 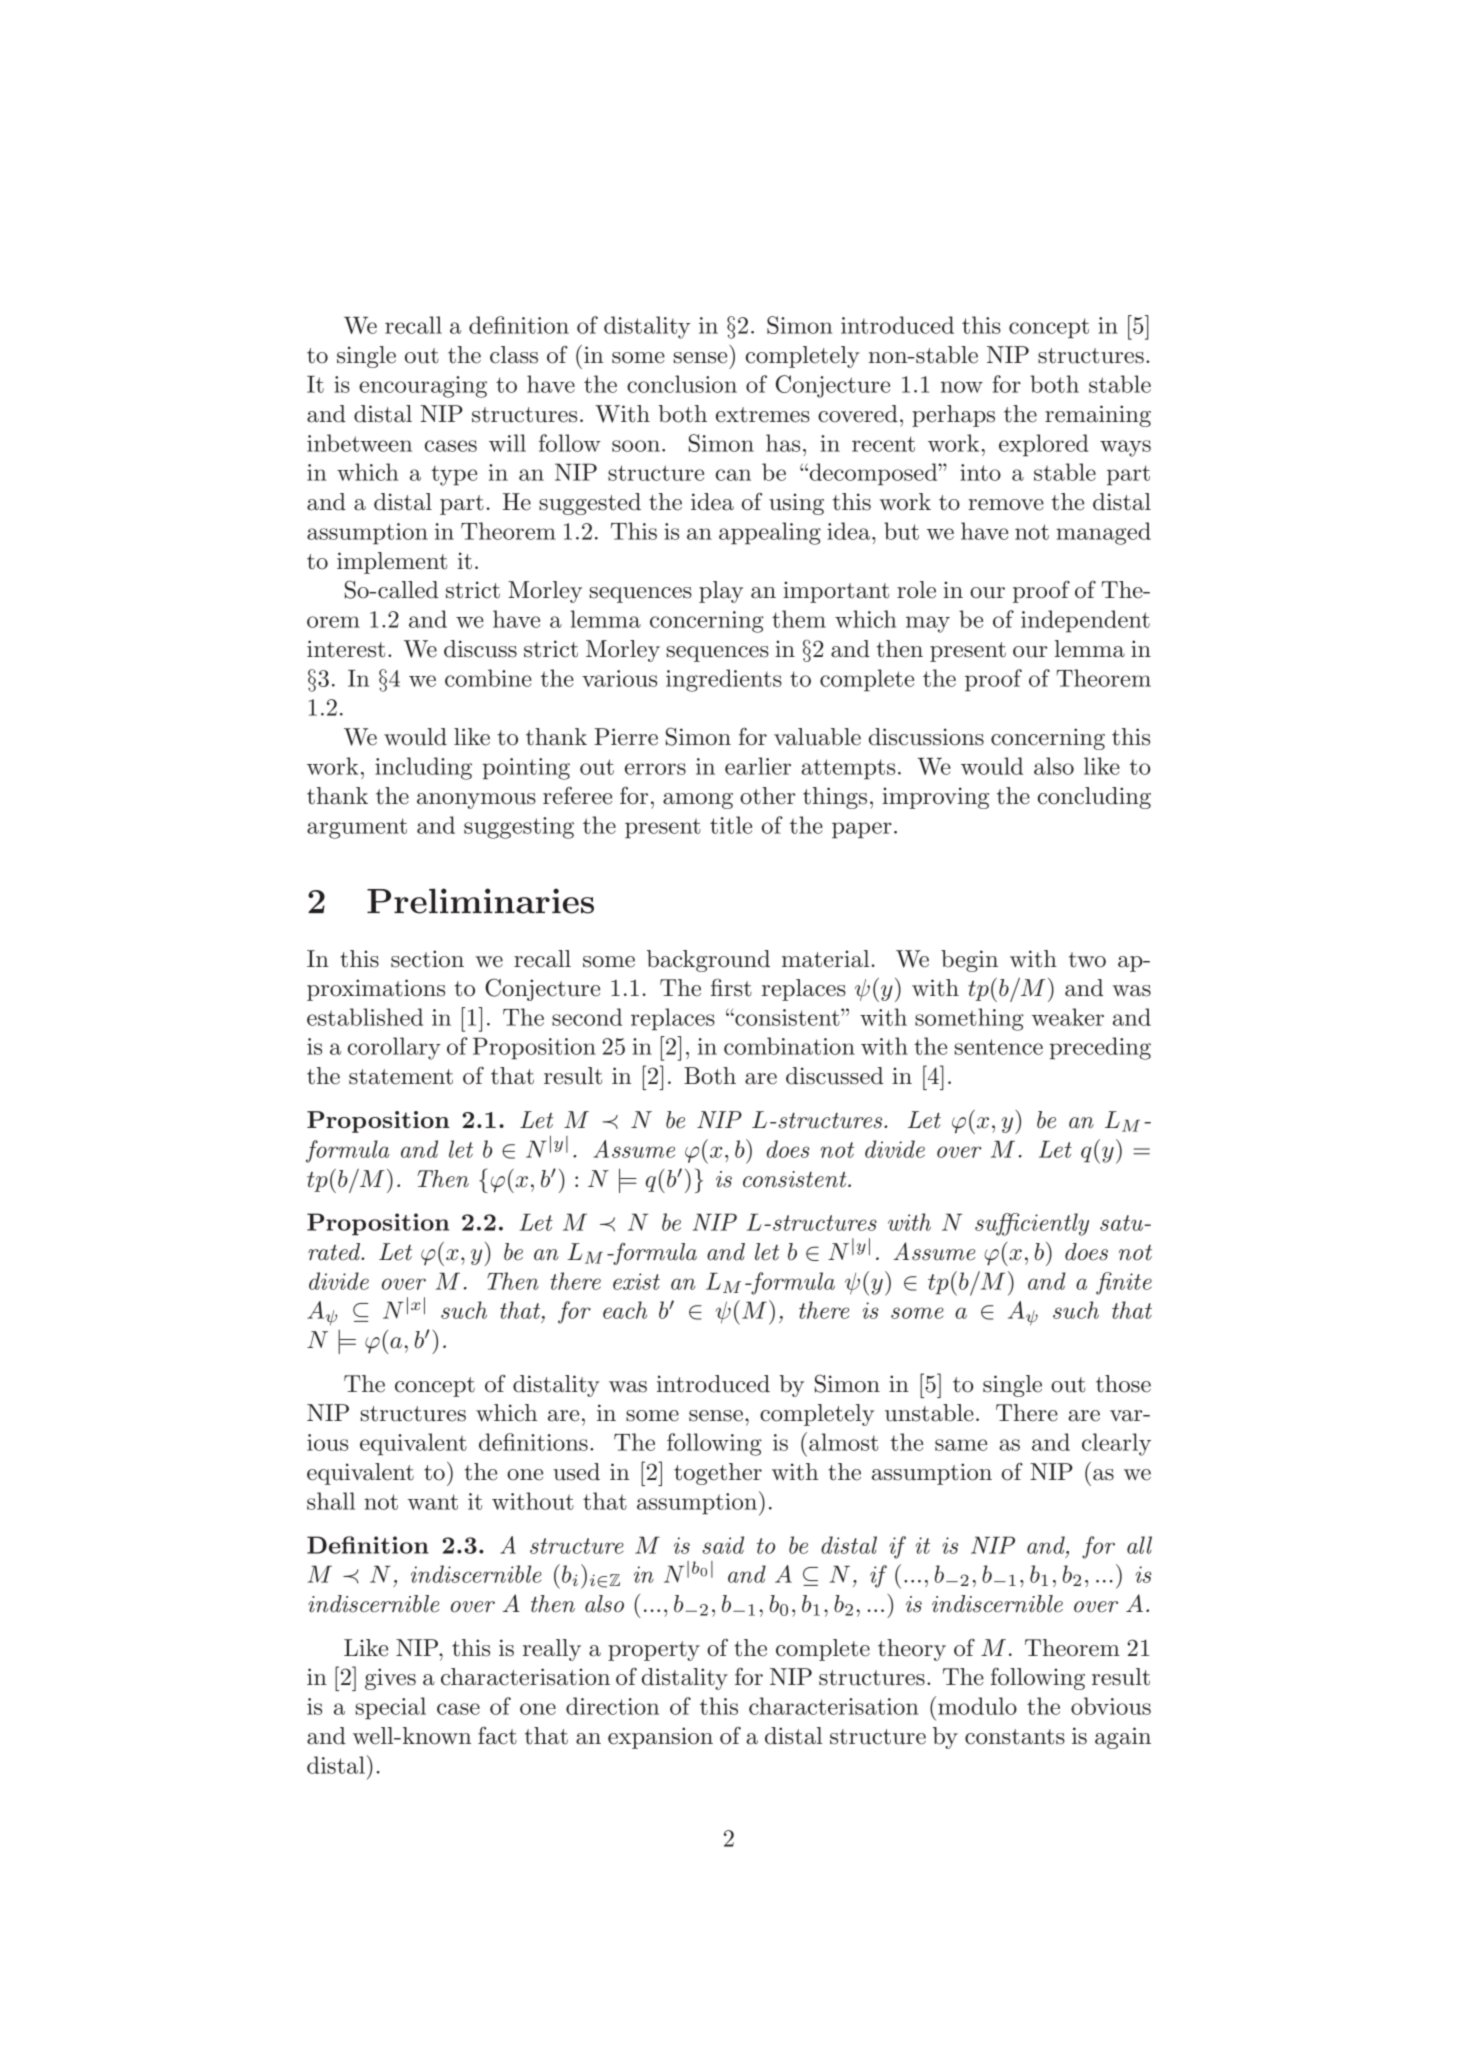 I want to click on constants, so click(x=1015, y=1737).
